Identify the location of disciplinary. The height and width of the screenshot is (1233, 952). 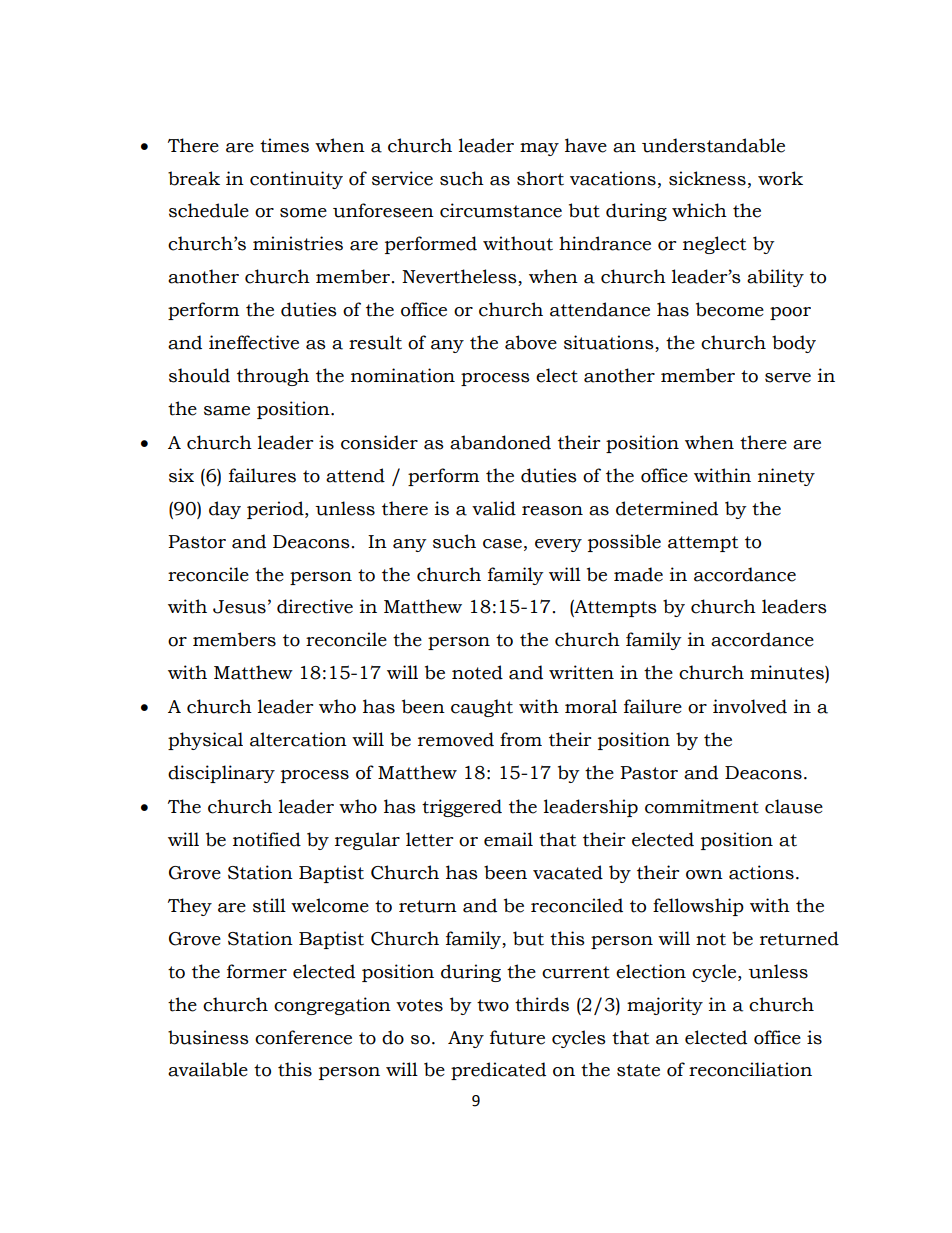
(221, 774).
